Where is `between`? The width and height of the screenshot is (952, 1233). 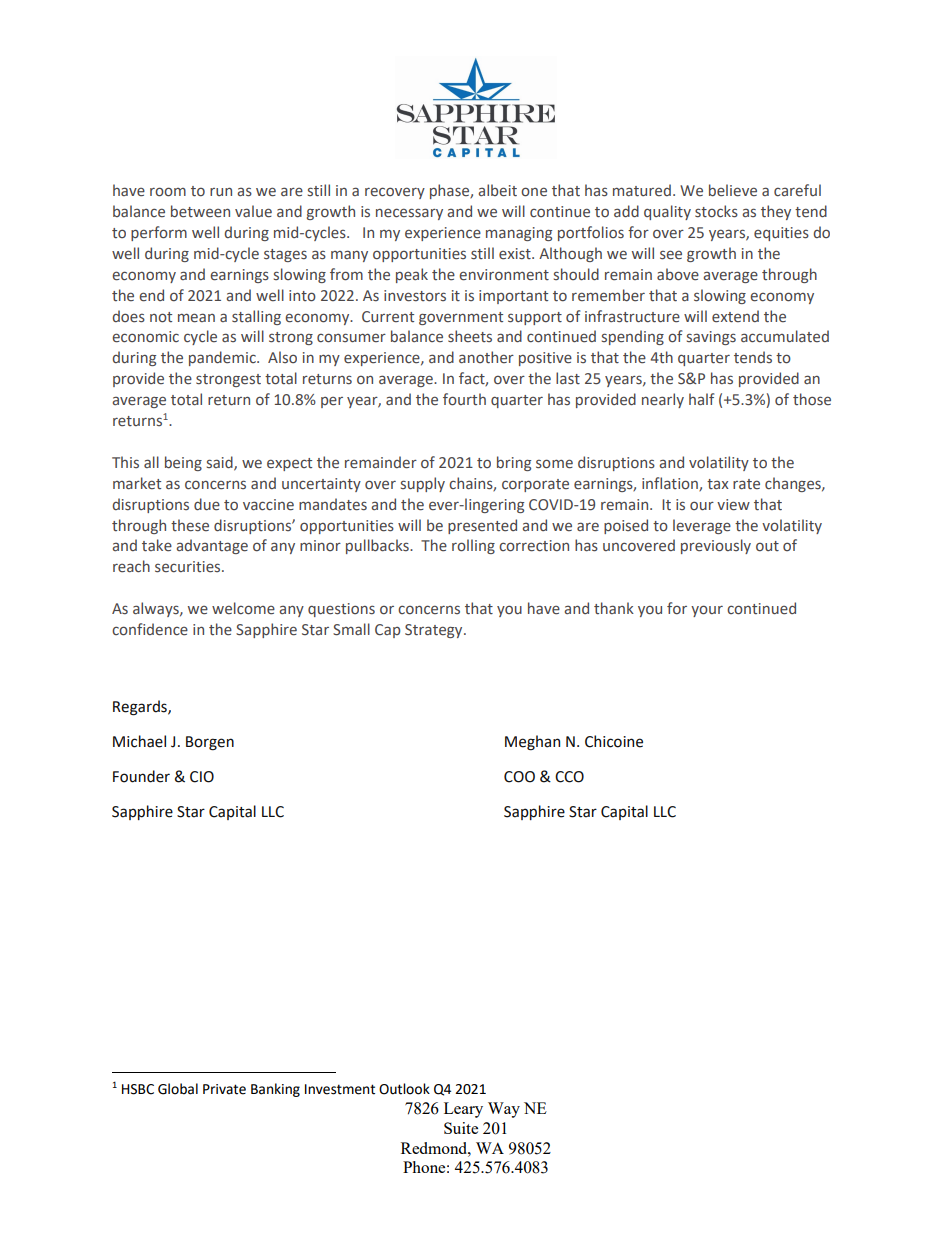
between is located at coordinates (200, 211).
